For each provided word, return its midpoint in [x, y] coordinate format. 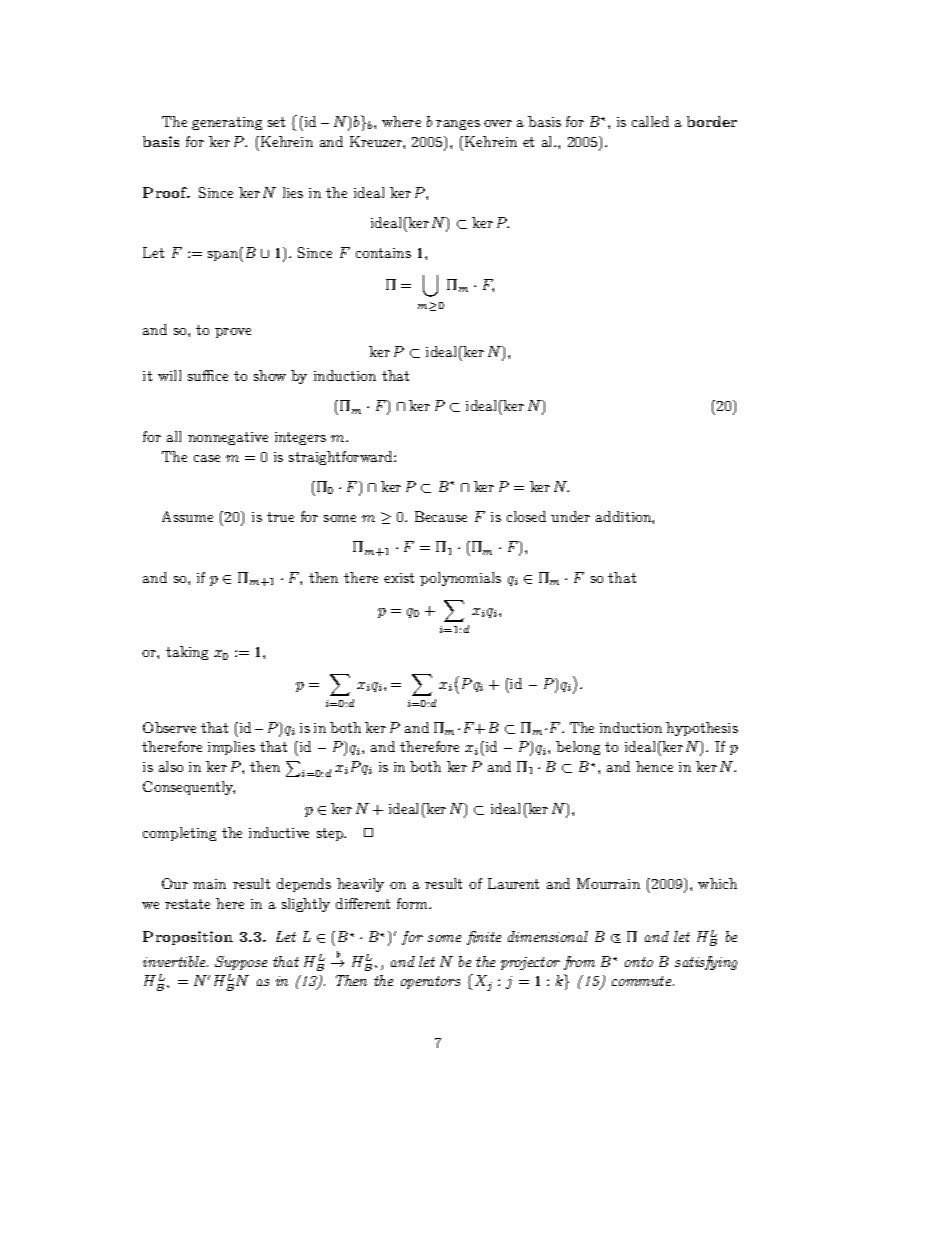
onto [639, 962]
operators [430, 982]
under [570, 516]
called [650, 121]
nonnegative [228, 438]
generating [227, 123]
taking [187, 653]
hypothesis [702, 729]
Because [441, 516]
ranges [458, 125]
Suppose [241, 963]
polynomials [460, 579]
